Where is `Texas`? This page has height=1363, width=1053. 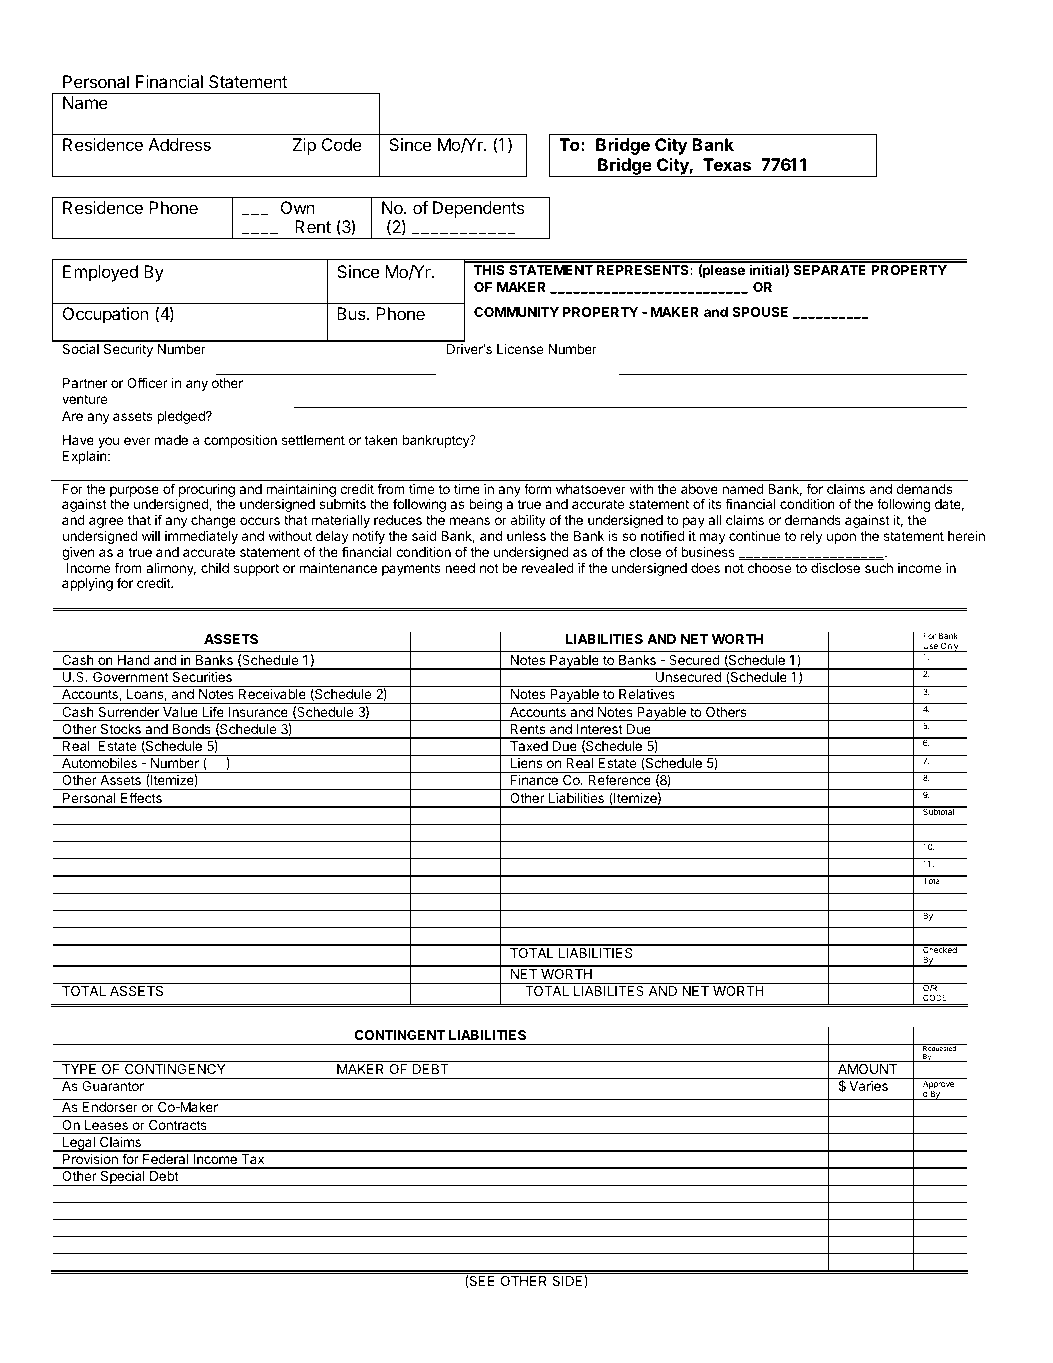 Texas is located at coordinates (727, 164).
